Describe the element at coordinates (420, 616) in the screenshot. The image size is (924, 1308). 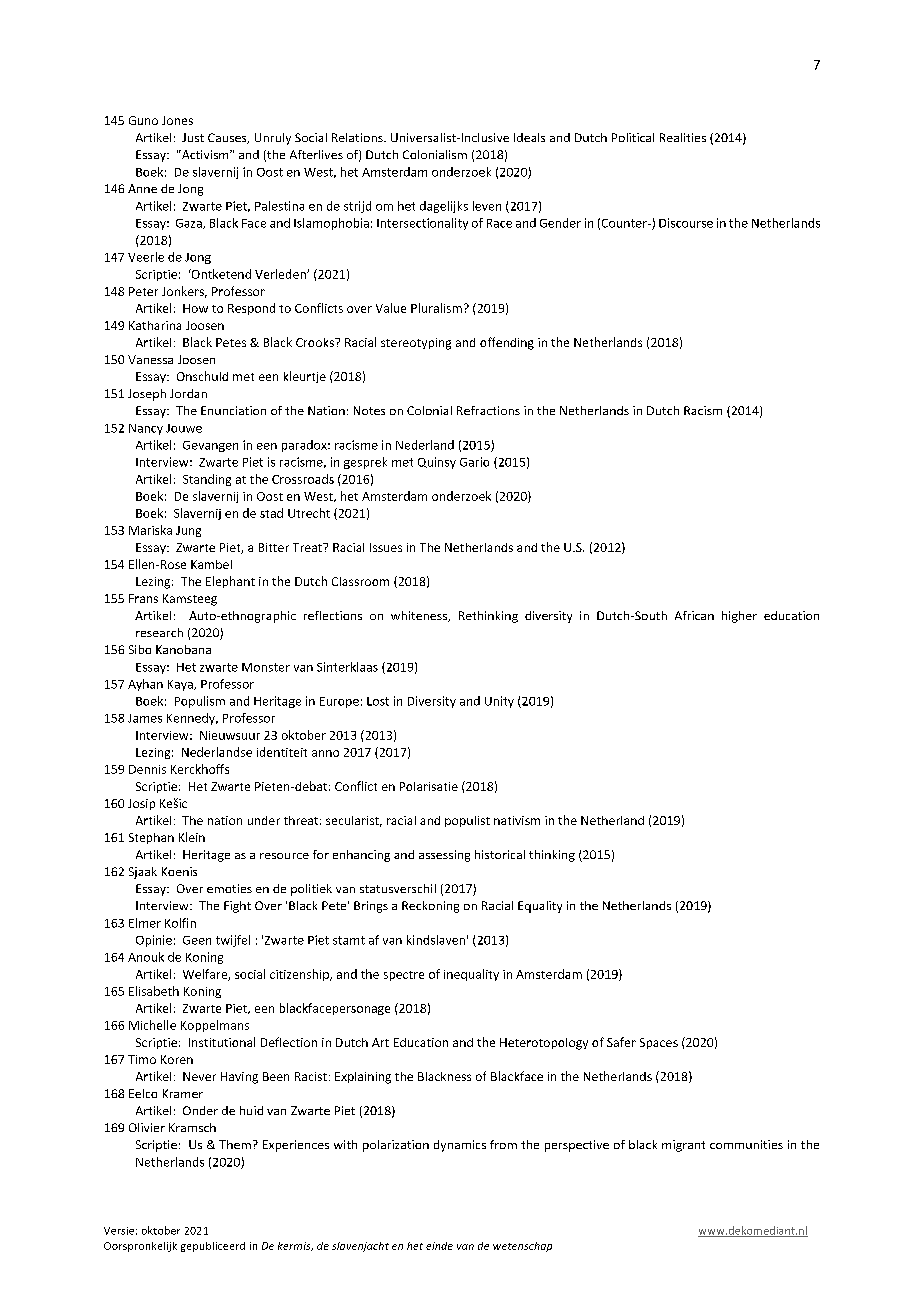
I see `whiteness` at that location.
